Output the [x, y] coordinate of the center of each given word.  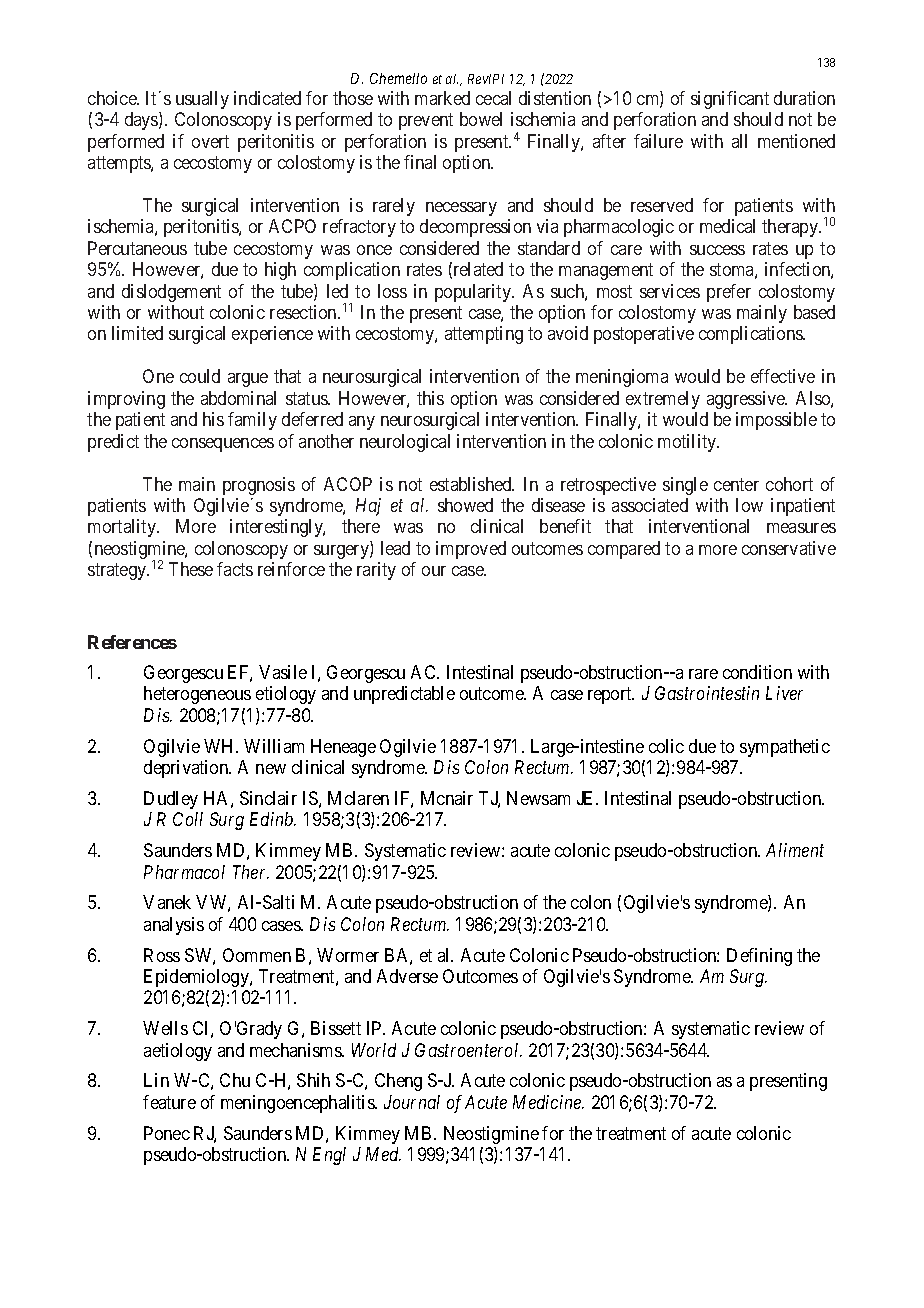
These [191, 569]
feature [169, 1102]
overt [210, 141]
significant [730, 100]
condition [757, 672]
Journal [412, 1102]
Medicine [548, 1102]
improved [471, 550]
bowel [481, 119]
